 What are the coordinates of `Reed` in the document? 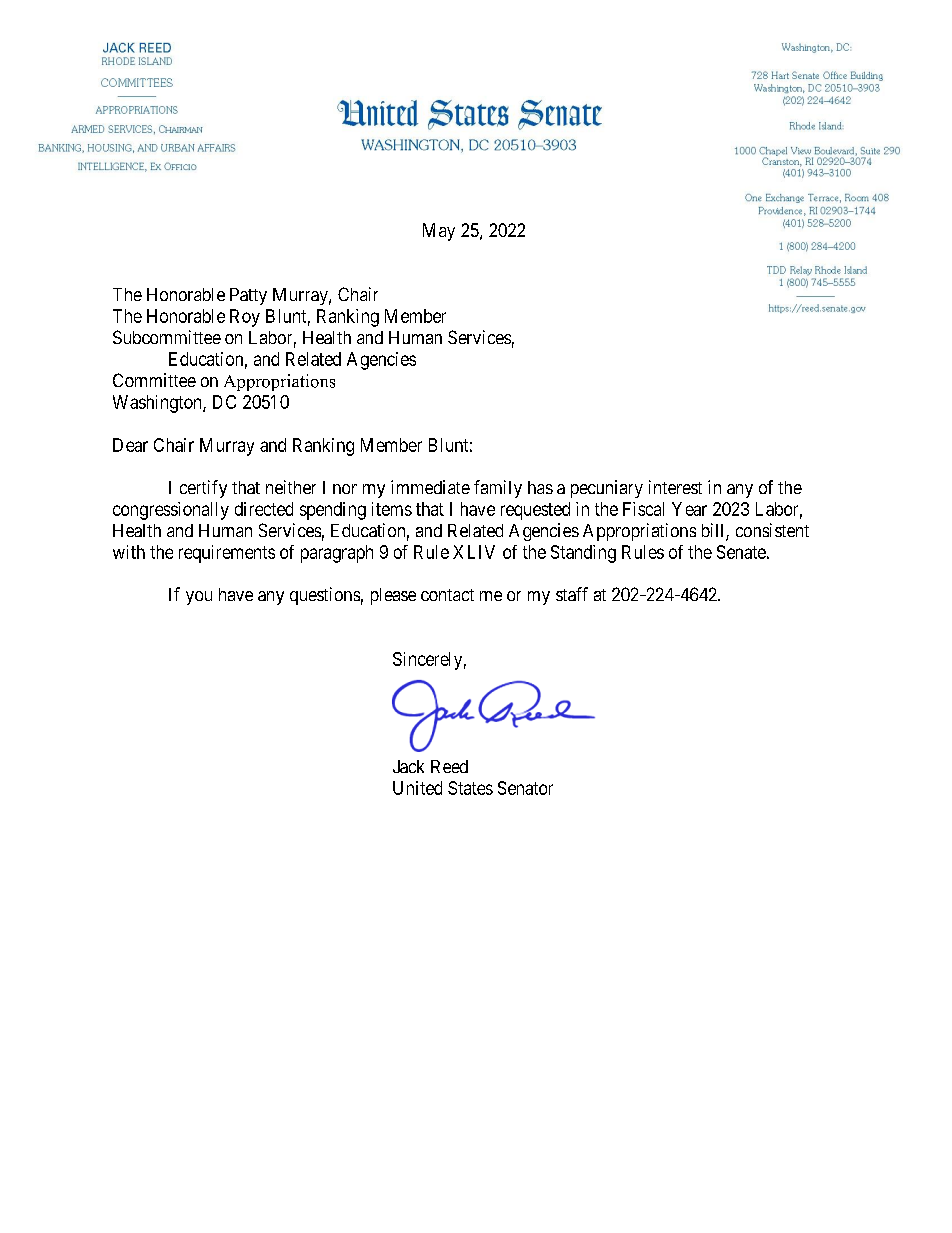 It's located at (449, 766).
